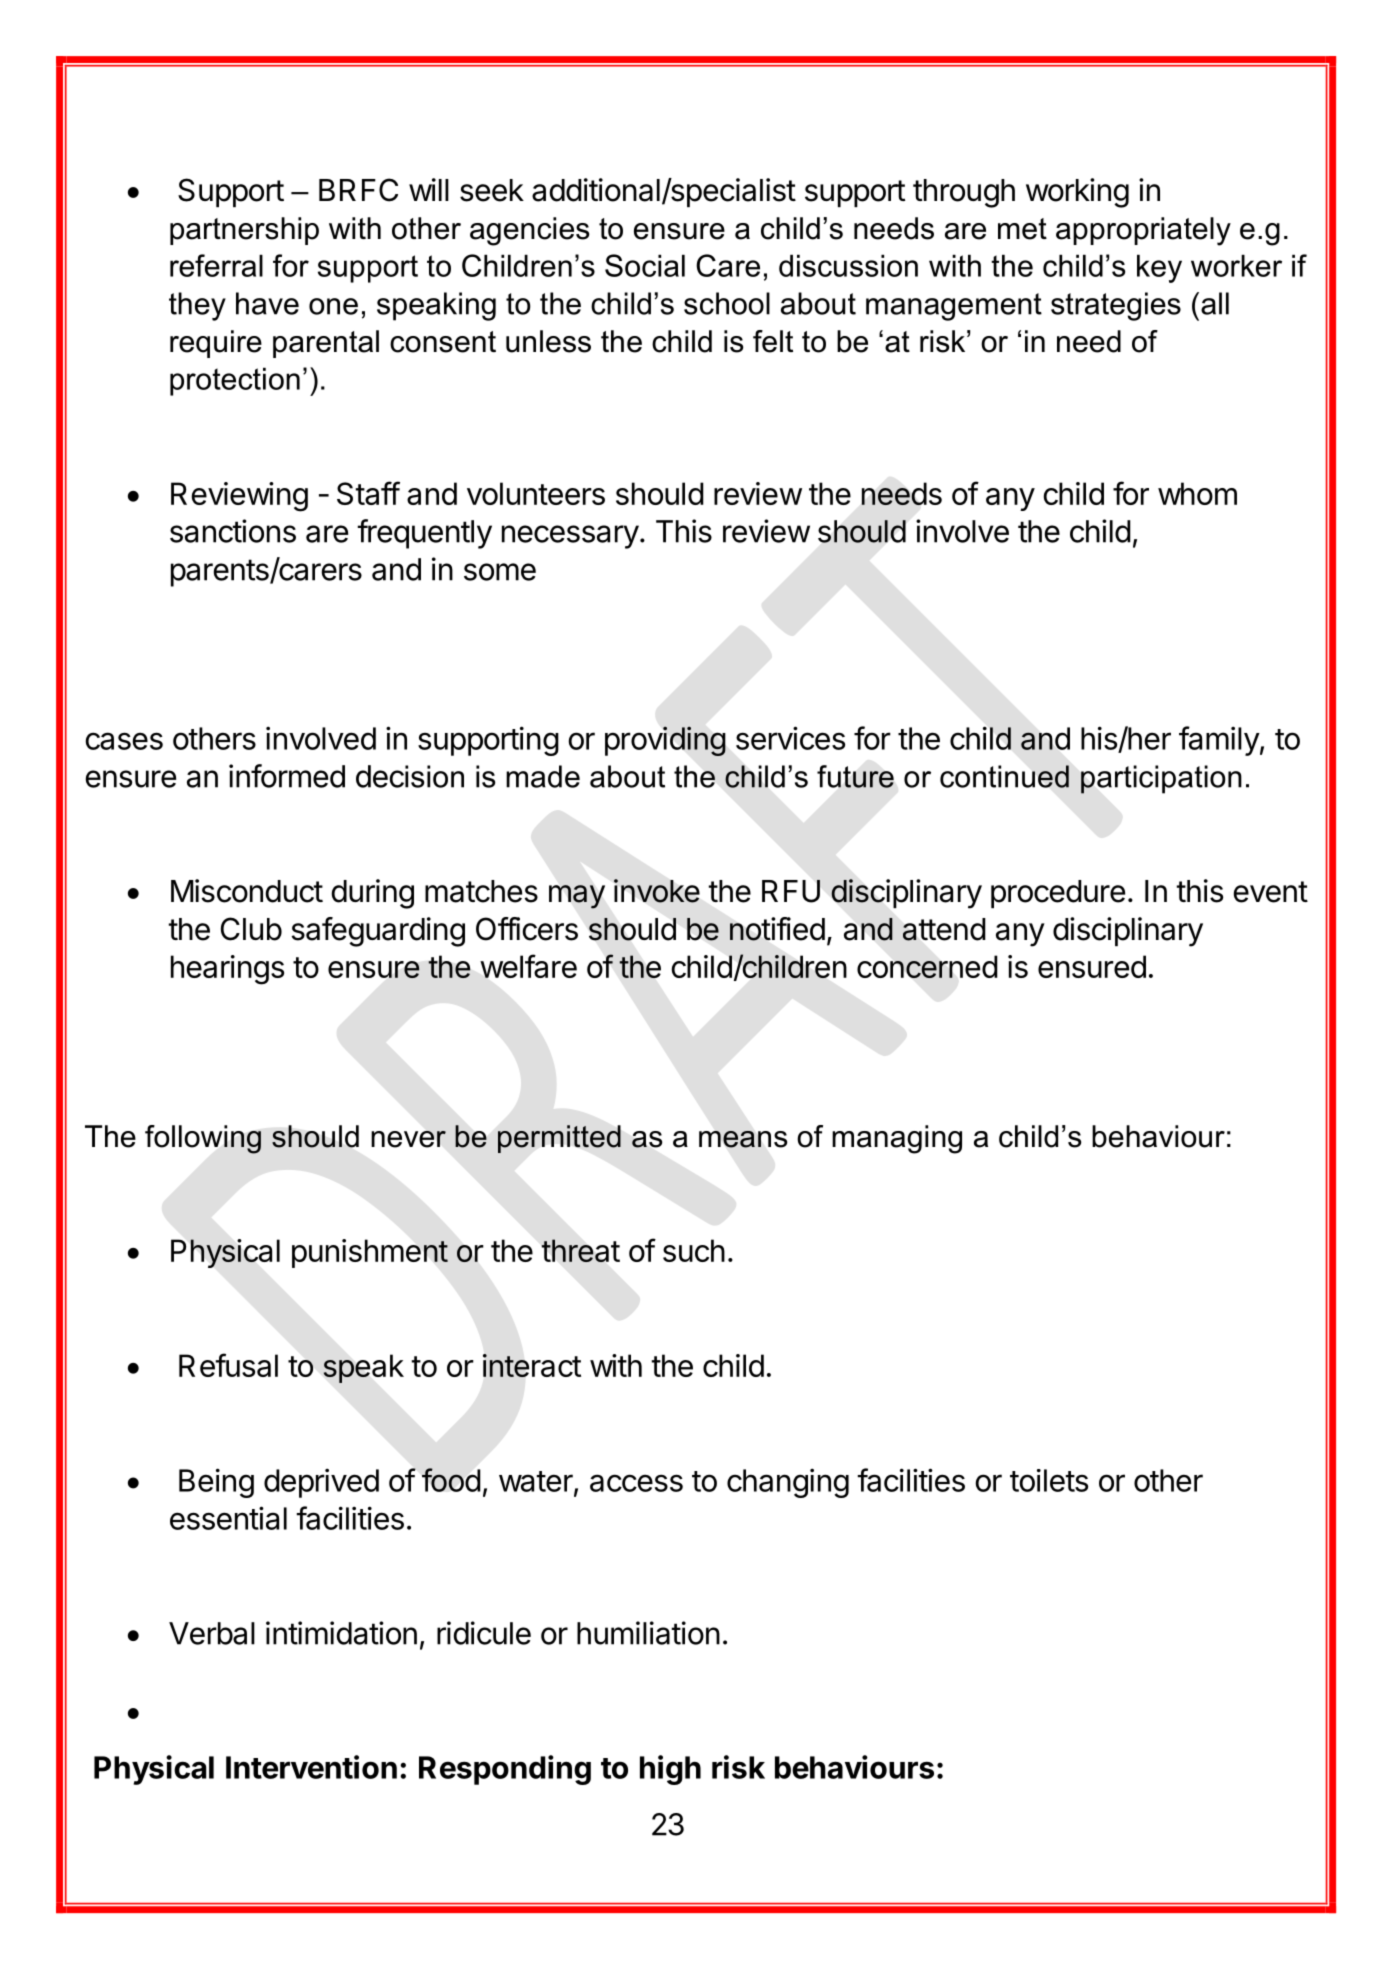  Describe the element at coordinates (1197, 493) in the screenshot. I see `whom` at that location.
